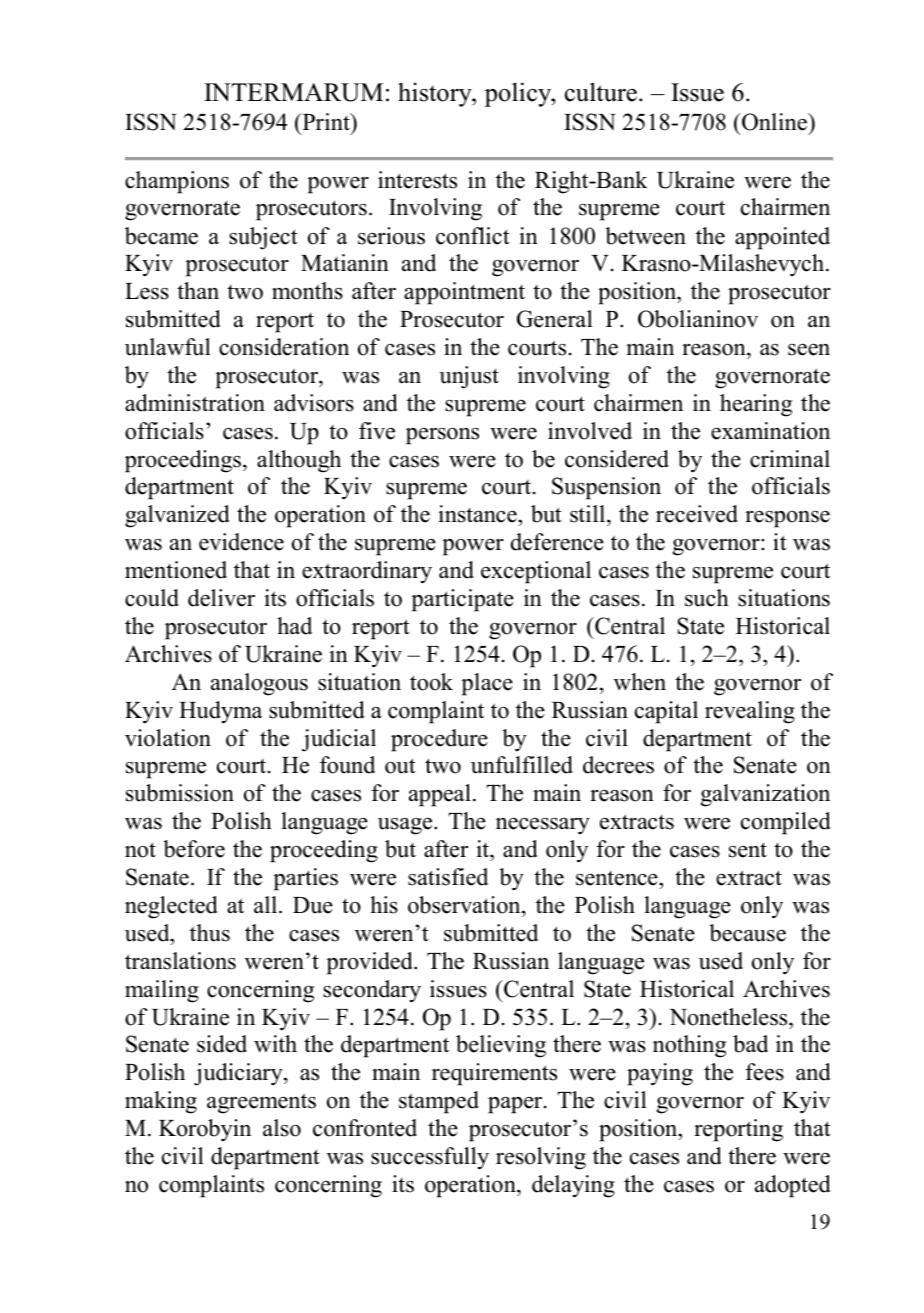 This screenshot has width=924, height=1313. What do you see at coordinates (221, 598) in the screenshot?
I see `deliver` at bounding box center [221, 598].
